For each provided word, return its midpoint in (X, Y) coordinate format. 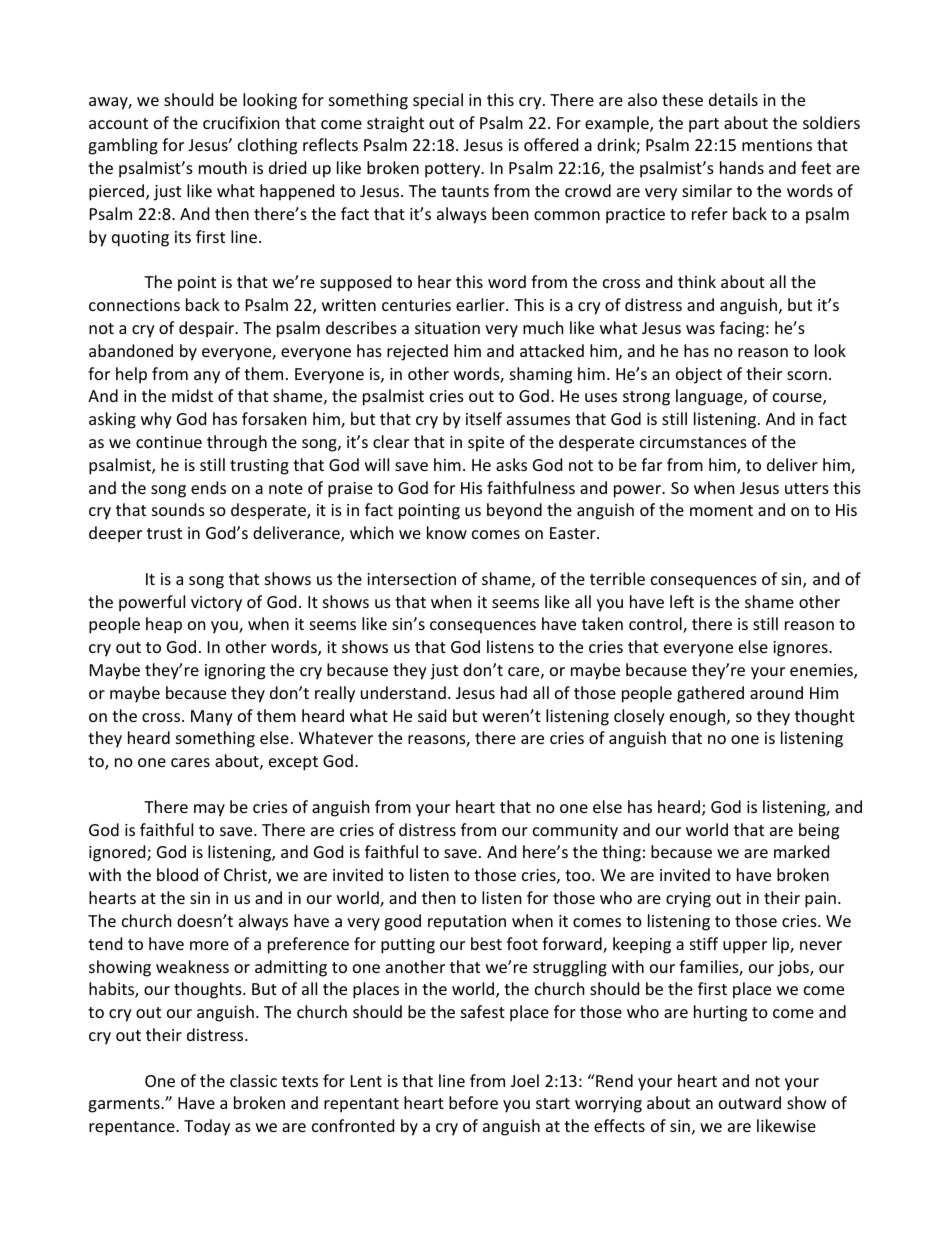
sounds (178, 509)
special (438, 101)
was (700, 329)
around (776, 692)
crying (688, 900)
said (432, 715)
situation (447, 328)
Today (207, 1127)
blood (177, 874)
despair (208, 329)
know (447, 532)
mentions (777, 145)
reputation (467, 923)
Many (212, 718)
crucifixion (241, 122)
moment (721, 510)
